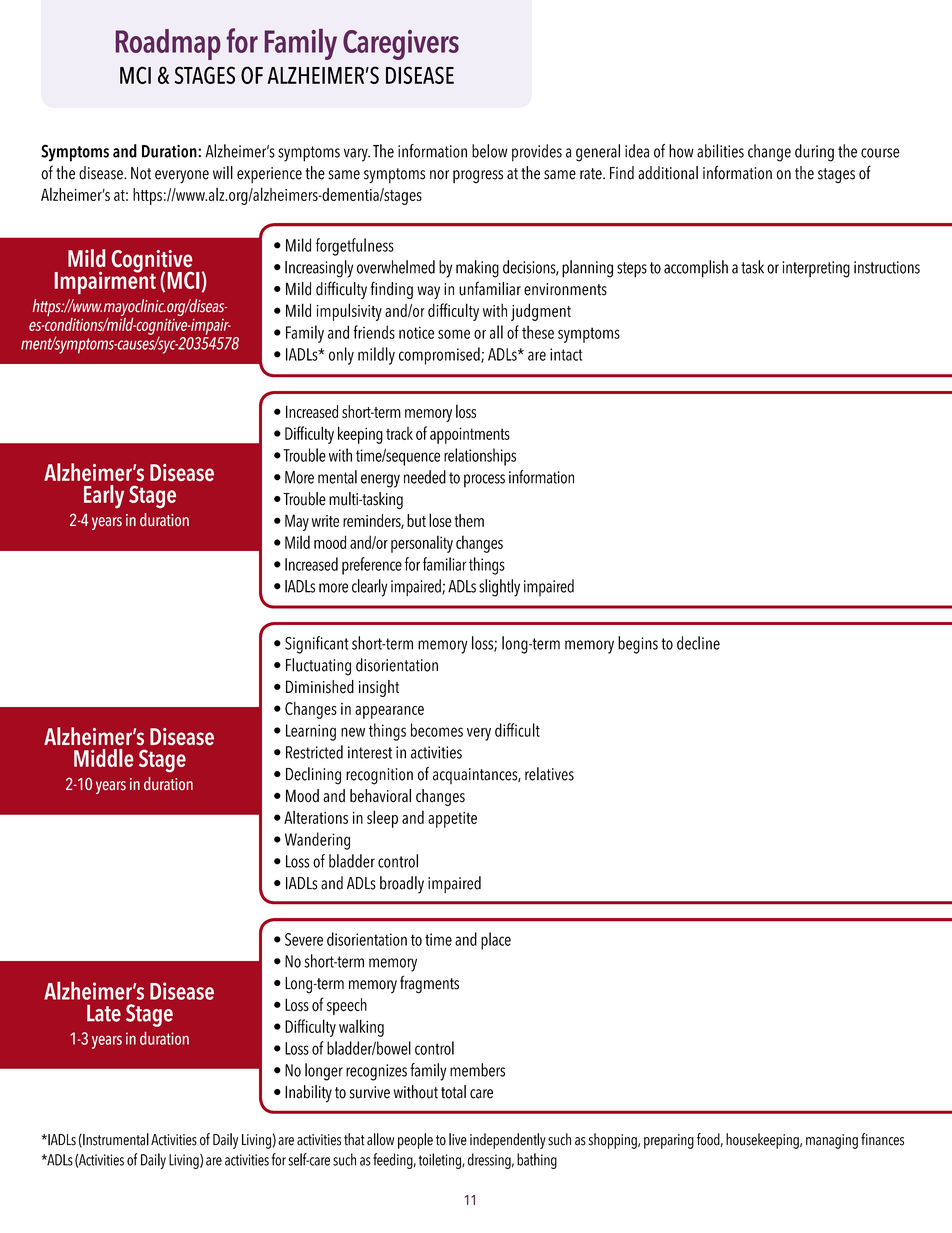 The height and width of the screenshot is (1233, 952). What do you see at coordinates (816, 269) in the screenshot?
I see `interpreting` at bounding box center [816, 269].
